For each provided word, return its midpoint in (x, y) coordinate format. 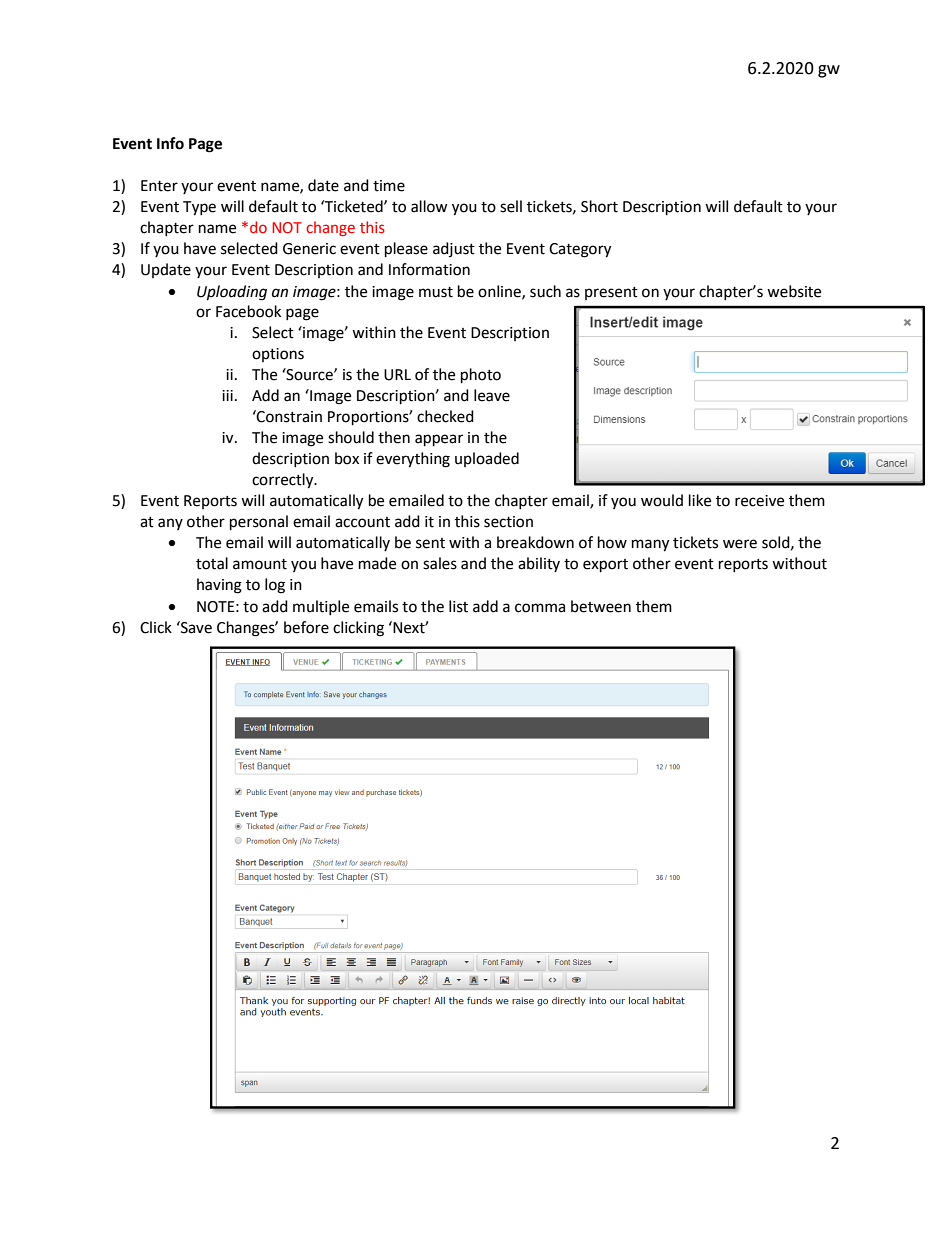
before (306, 627)
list (458, 606)
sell (511, 206)
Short (599, 206)
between (601, 606)
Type (199, 208)
